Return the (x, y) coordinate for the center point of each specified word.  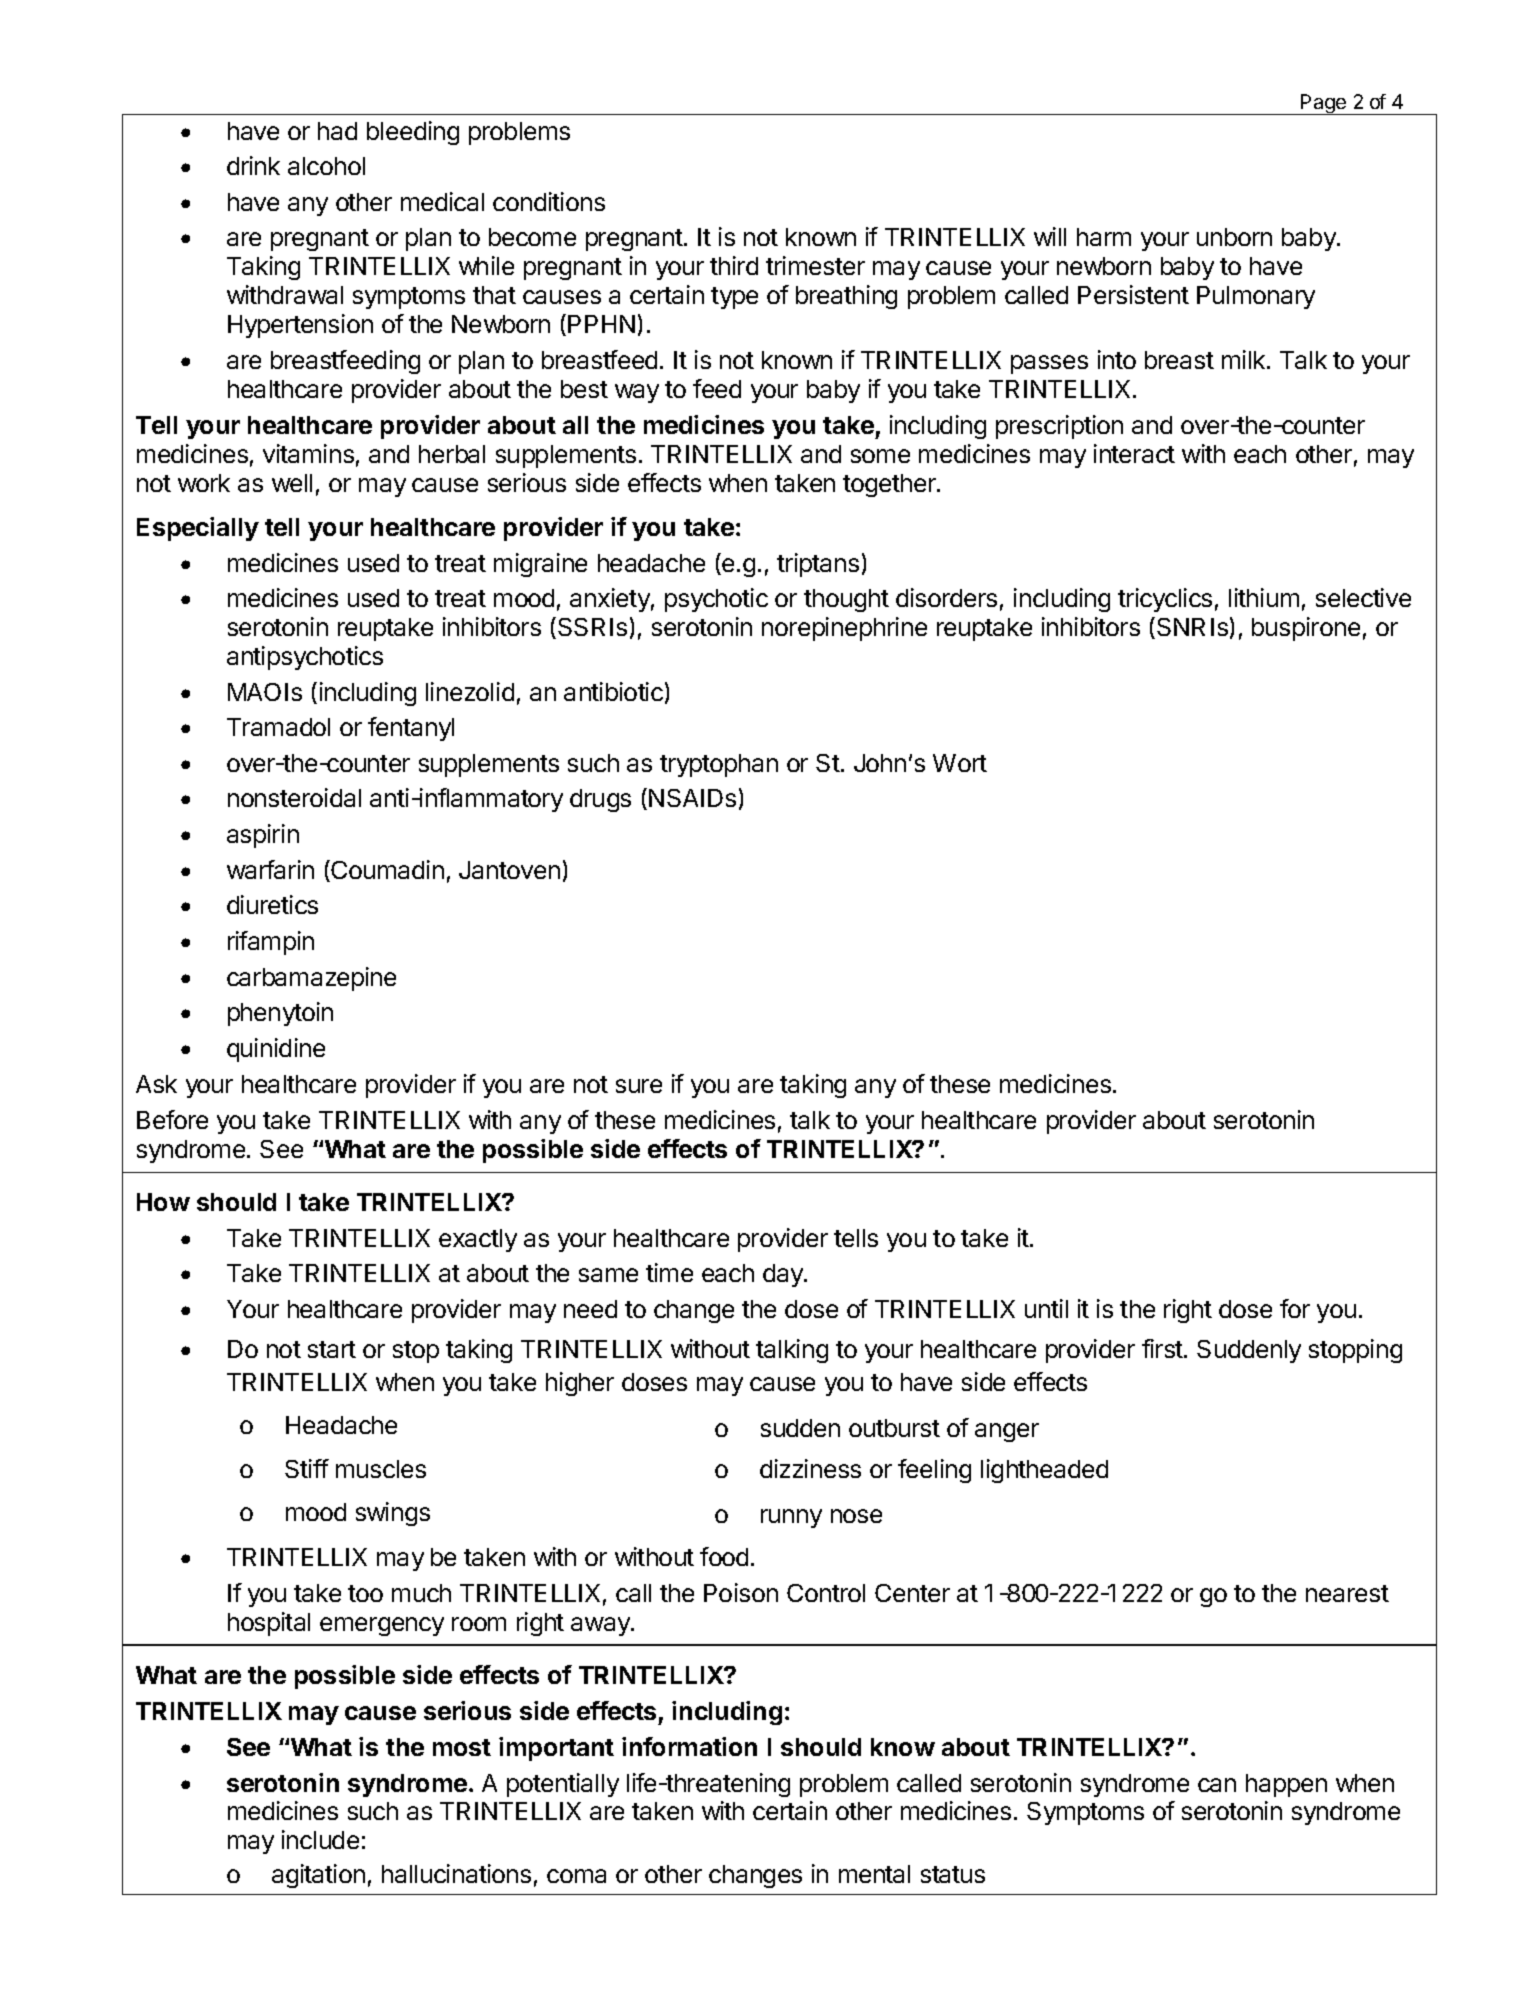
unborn (1234, 237)
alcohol (326, 166)
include (320, 1839)
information (689, 1746)
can (1217, 1785)
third (734, 265)
